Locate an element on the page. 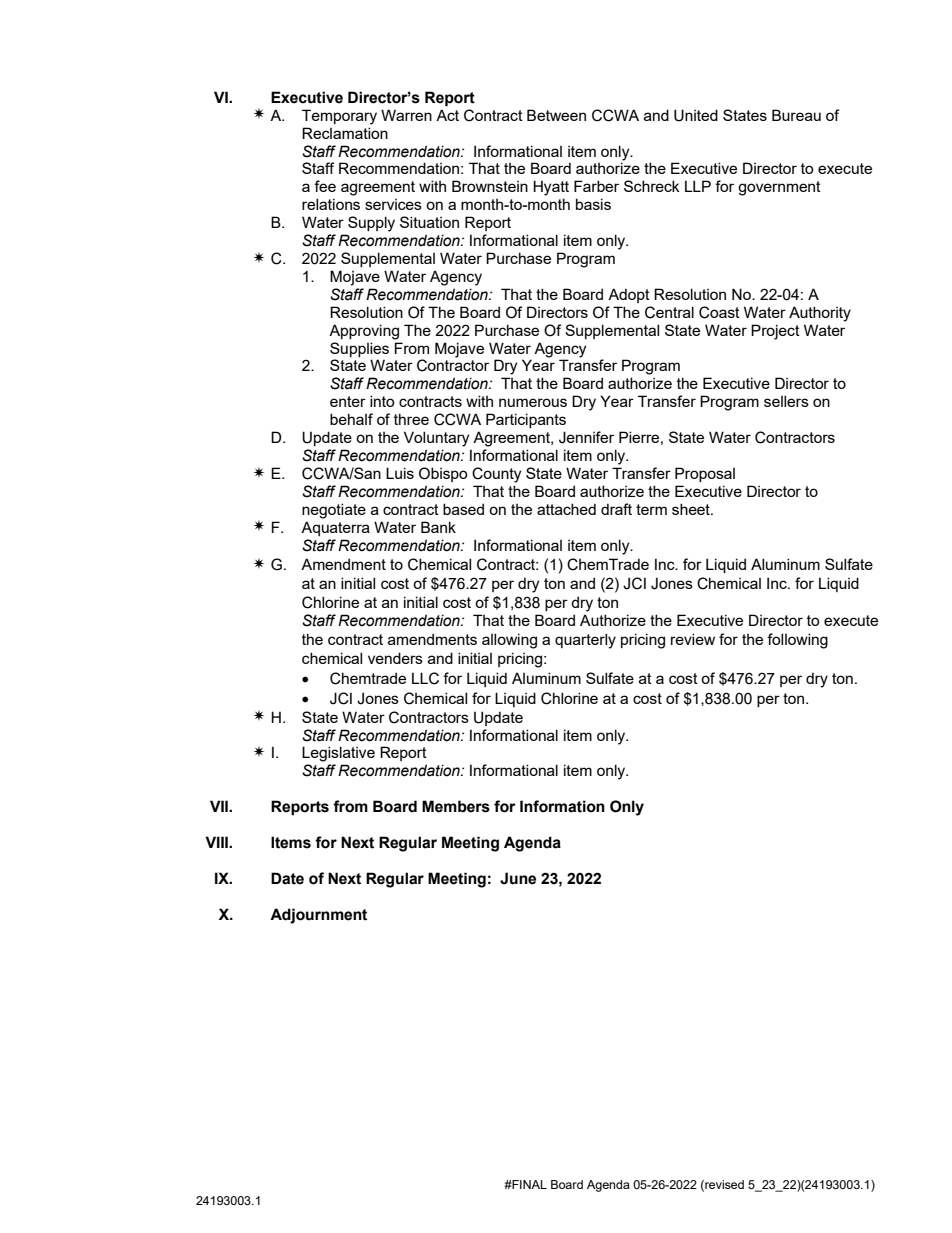  attached is located at coordinates (566, 509).
